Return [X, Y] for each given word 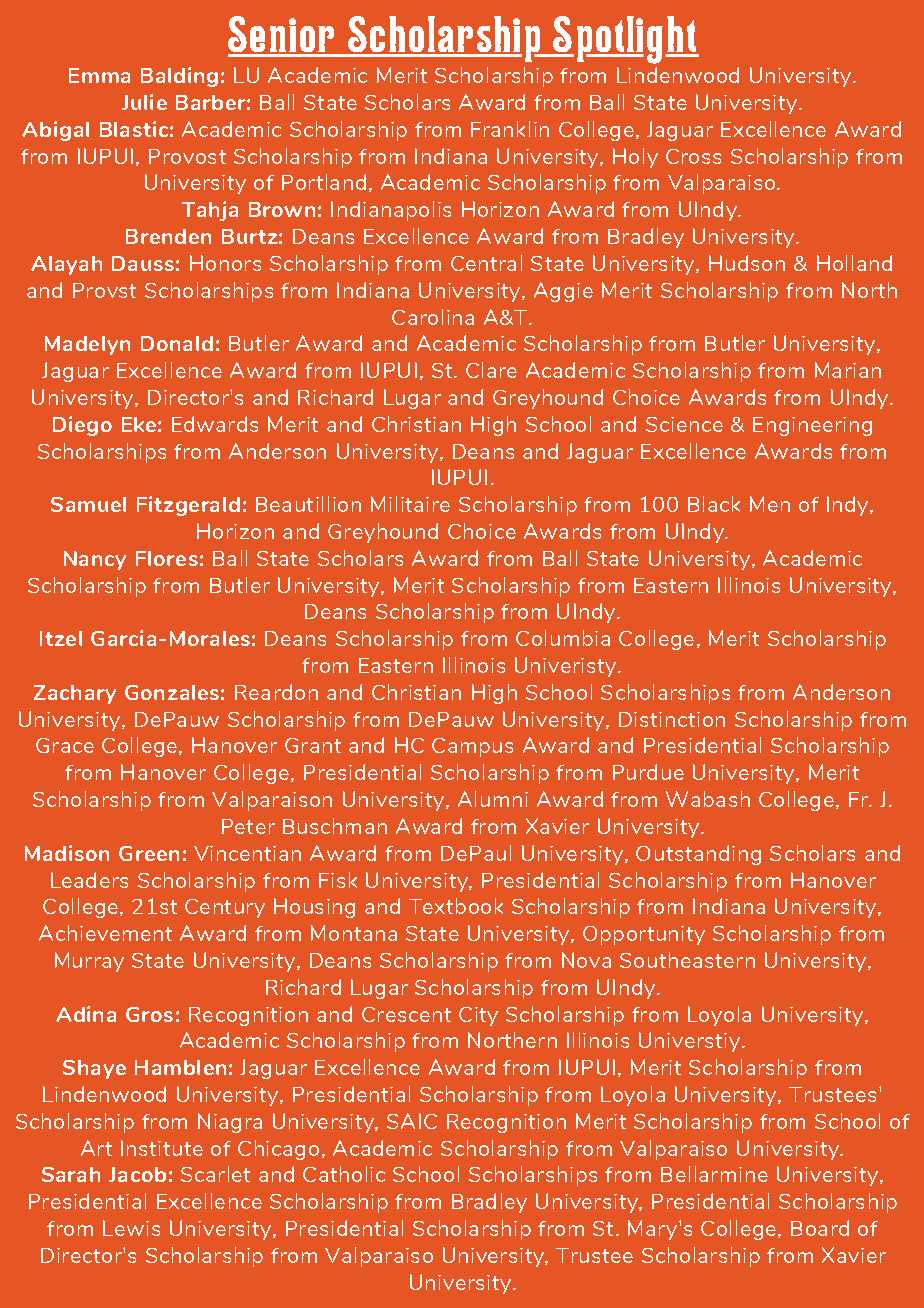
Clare [491, 370]
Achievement [105, 933]
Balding [179, 77]
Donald [177, 343]
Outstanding [698, 855]
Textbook [456, 906]
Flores [167, 558]
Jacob [137, 1174]
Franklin [510, 129]
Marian [848, 370]
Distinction [672, 719]
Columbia [563, 638]
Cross [693, 156]
